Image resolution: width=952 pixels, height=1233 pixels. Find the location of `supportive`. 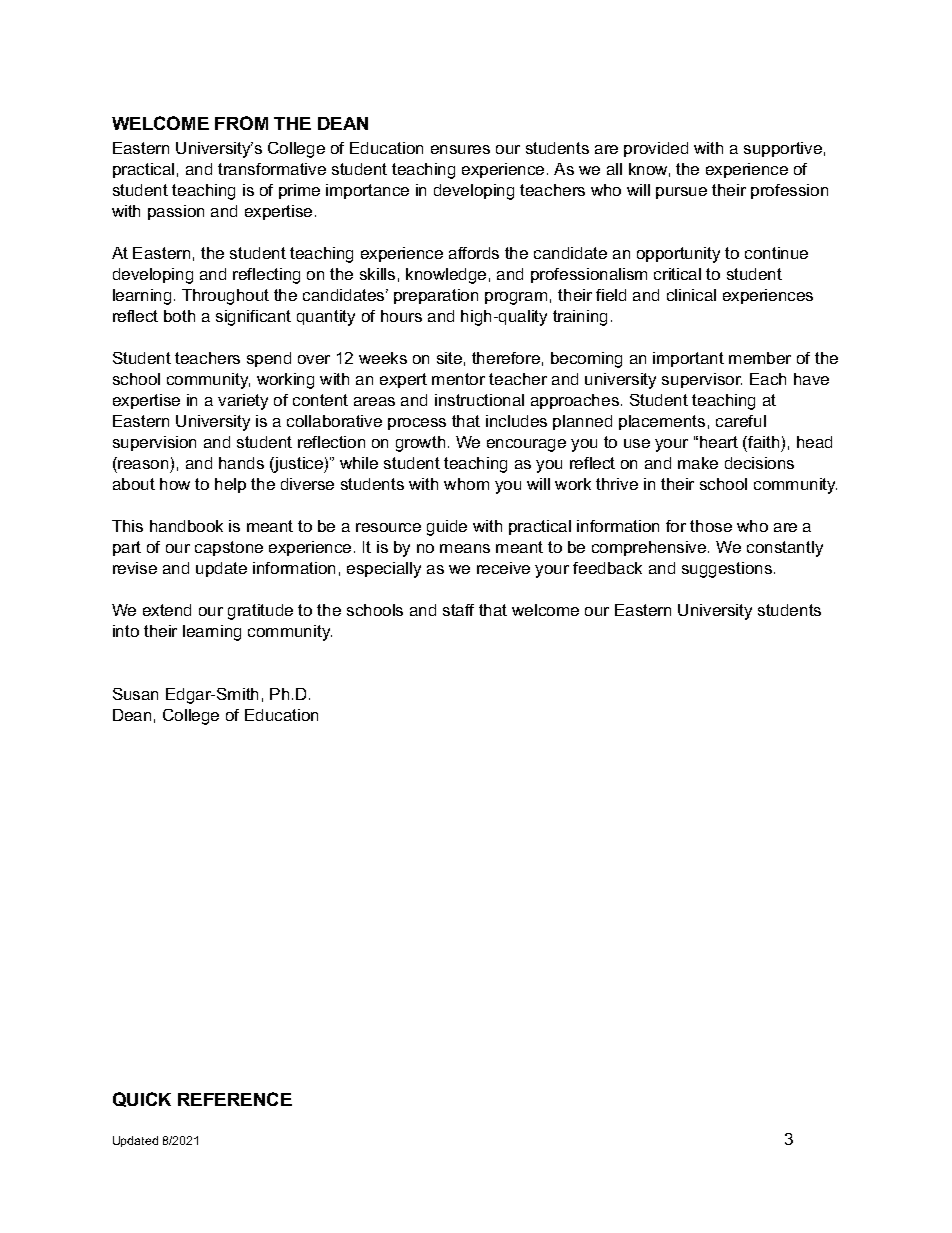

supportive is located at coordinates (783, 149).
